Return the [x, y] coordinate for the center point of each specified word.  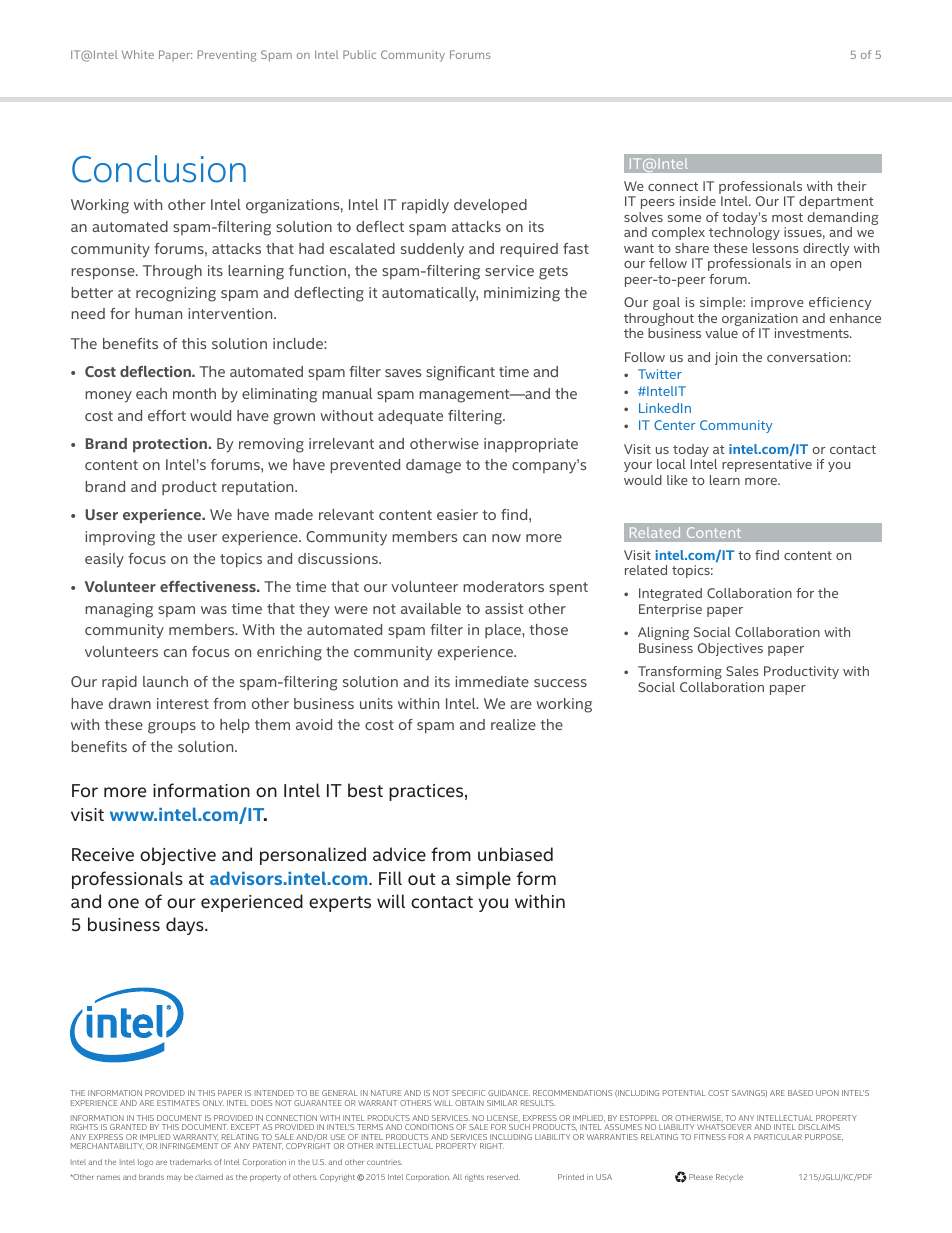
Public [359, 54]
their [852, 186]
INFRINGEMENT [189, 1146]
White [138, 54]
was [214, 610]
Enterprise [670, 610]
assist [504, 608]
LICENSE [503, 1118]
